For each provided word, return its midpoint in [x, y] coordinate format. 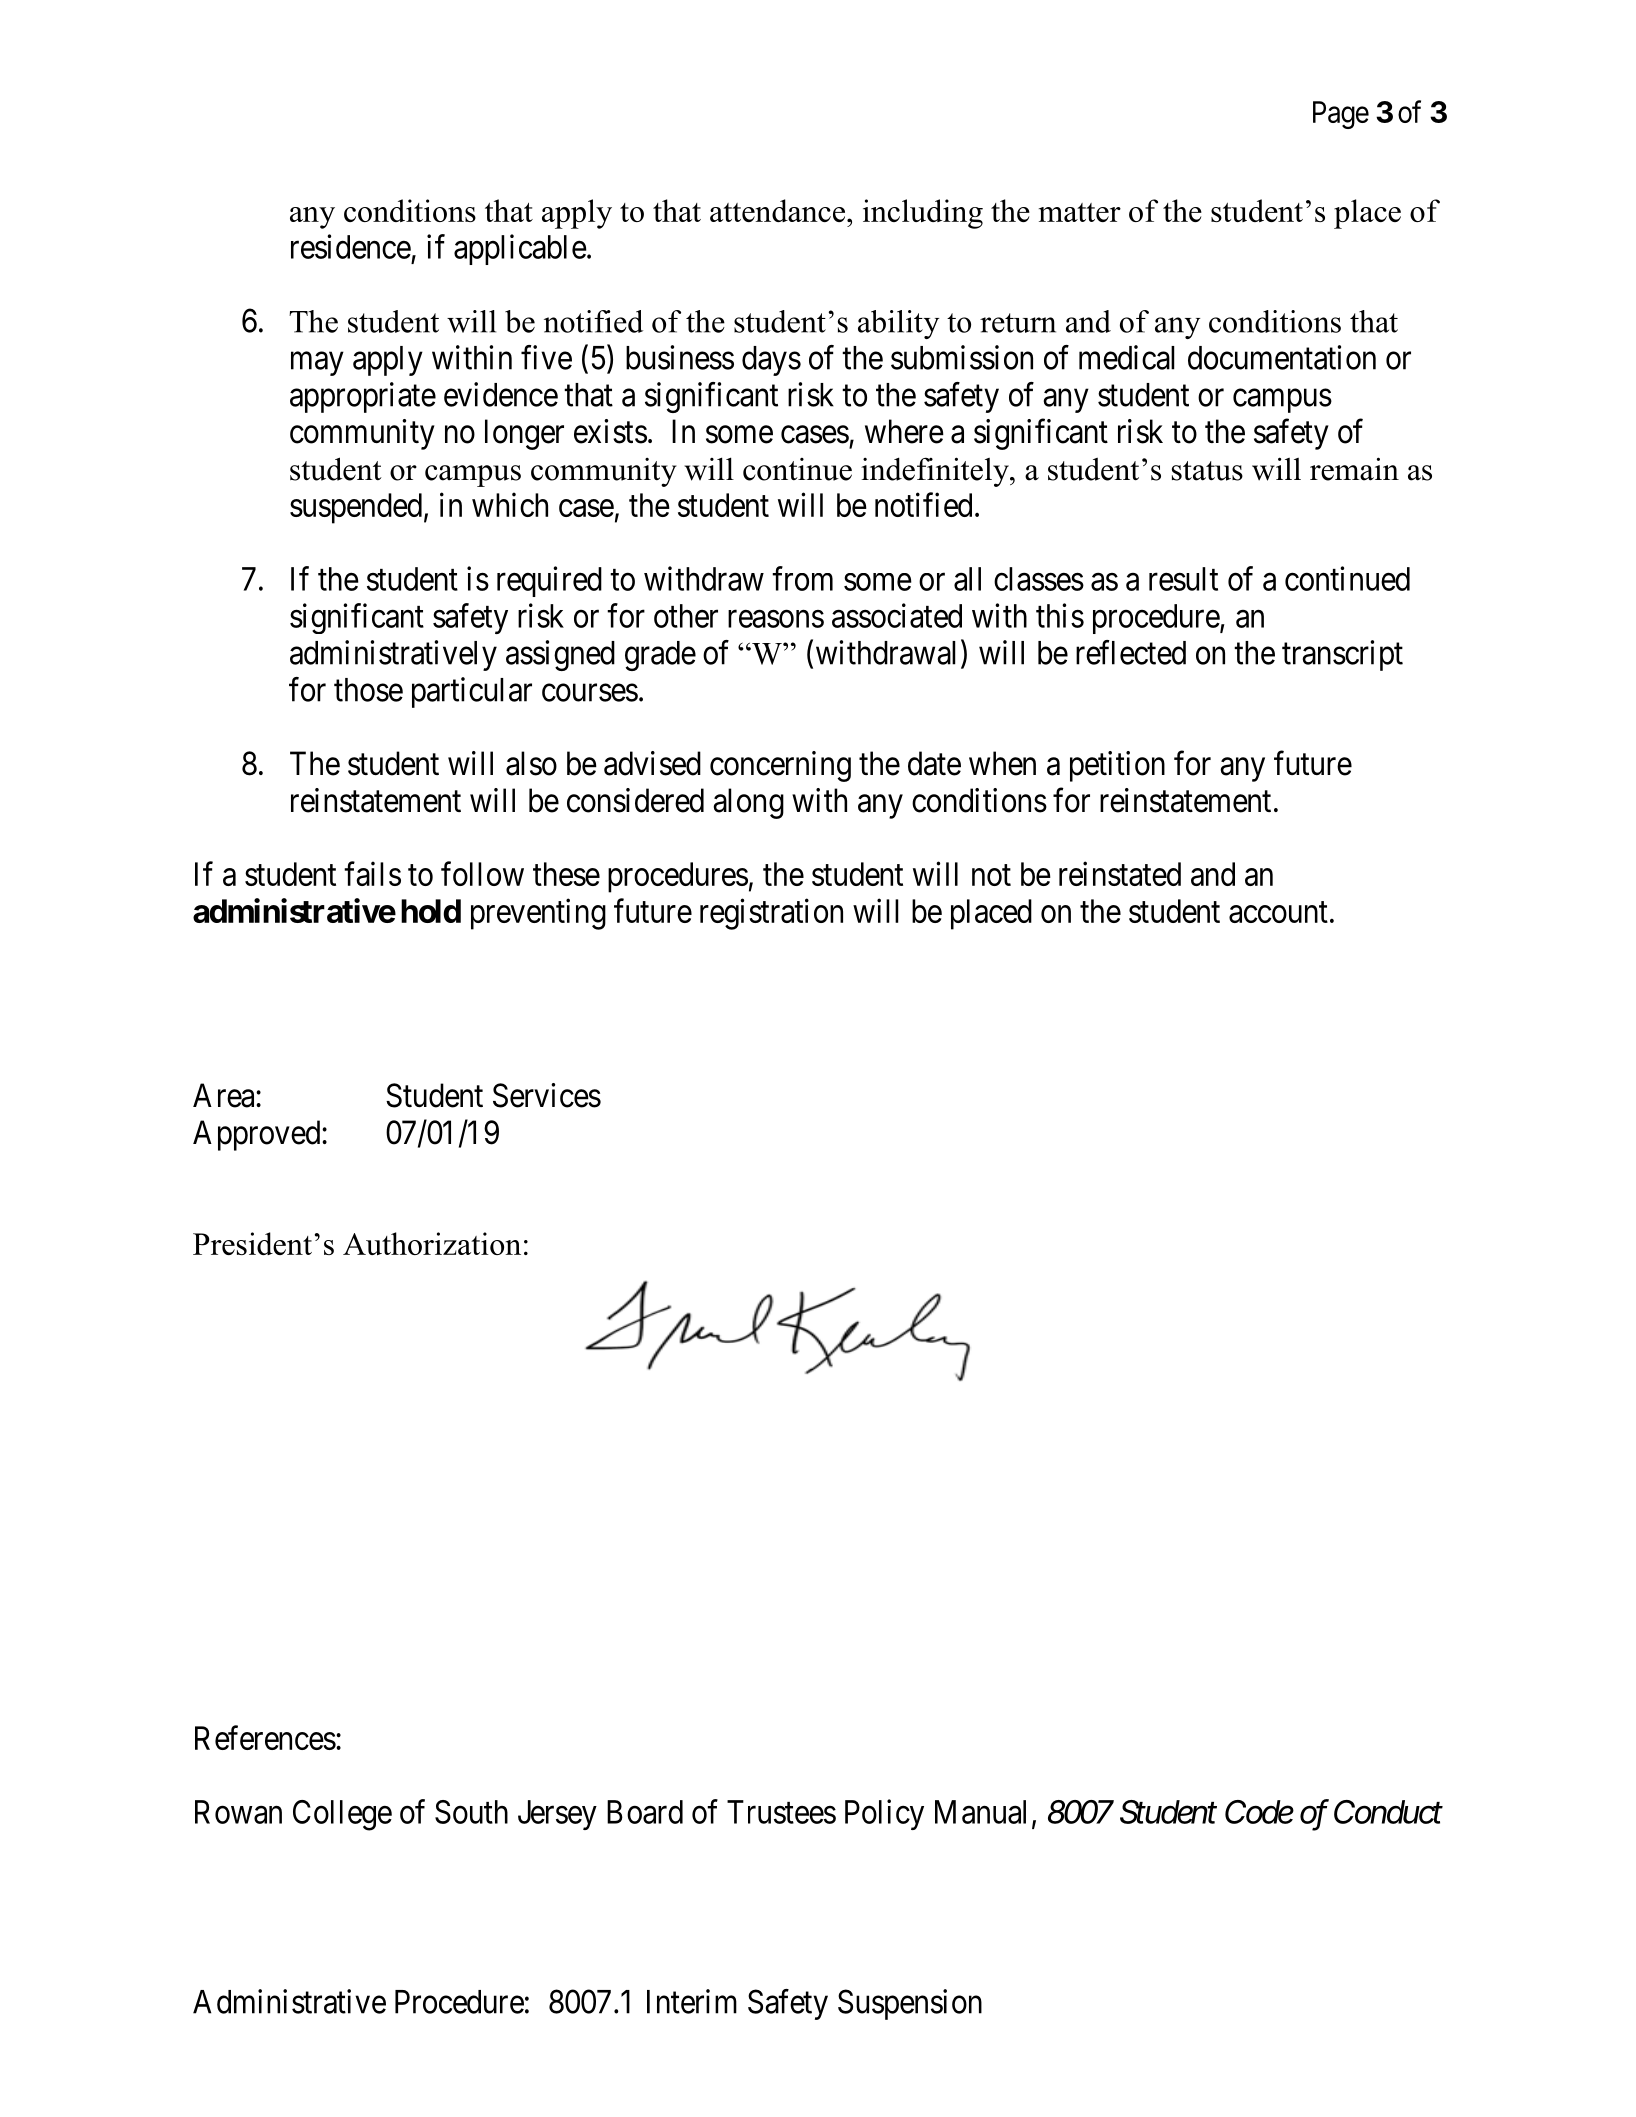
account [1278, 912]
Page [1341, 115]
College [342, 1815]
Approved [258, 1135]
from [802, 578]
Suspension [910, 2004]
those [368, 690]
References [265, 1737]
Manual [980, 1812]
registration [771, 914]
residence [351, 246]
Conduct [1388, 1812]
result [1183, 579]
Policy [884, 1814]
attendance [777, 210]
